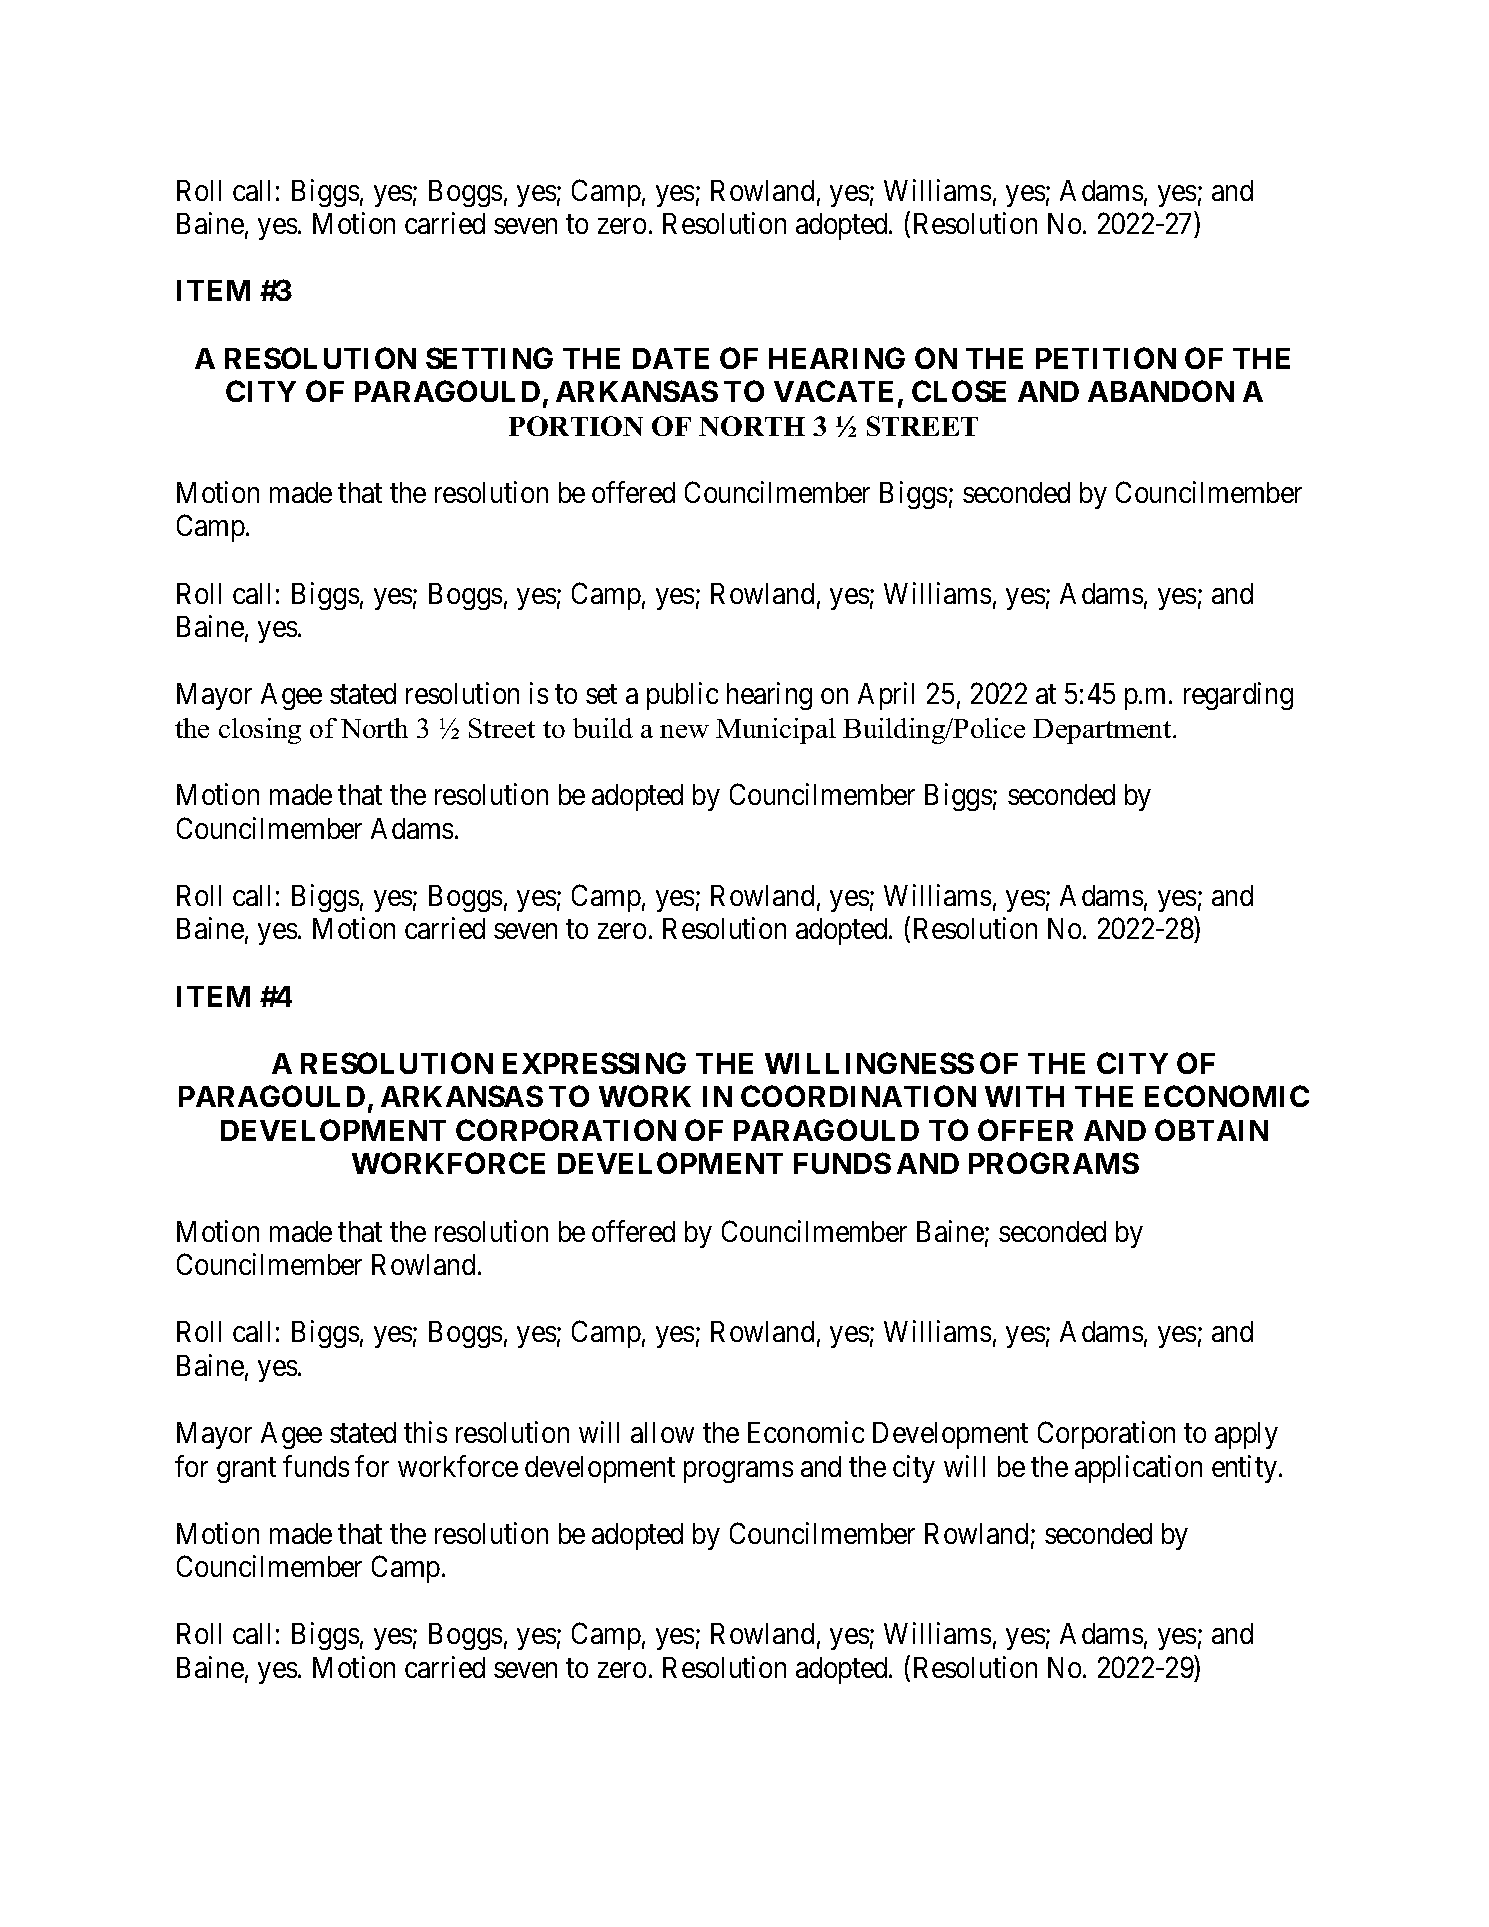 Image resolution: width=1489 pixels, height=1927 pixels. Describe the element at coordinates (1103, 731) in the screenshot. I see `Department` at that location.
